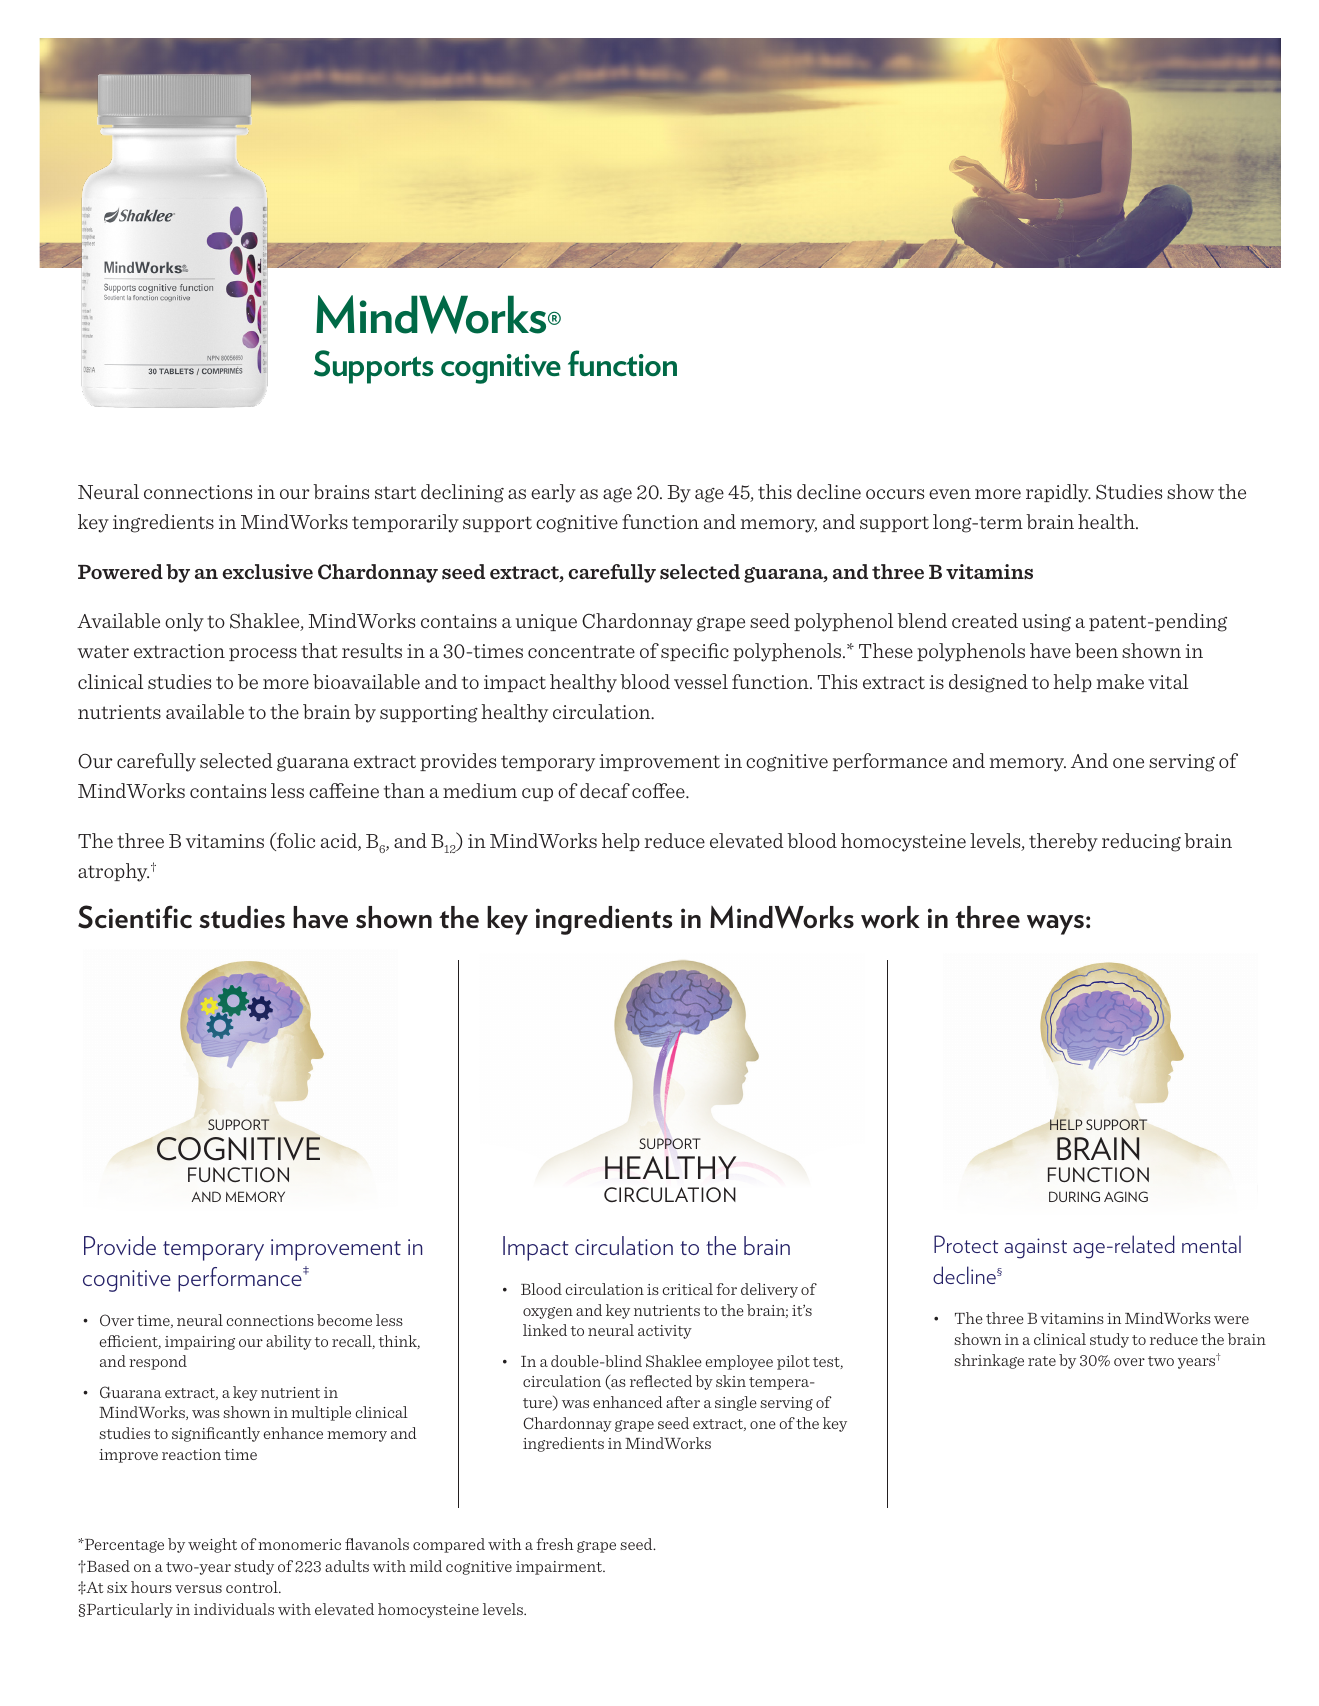 The image size is (1319, 1706). What do you see at coordinates (135, 917) in the document?
I see `Scientific` at bounding box center [135, 917].
